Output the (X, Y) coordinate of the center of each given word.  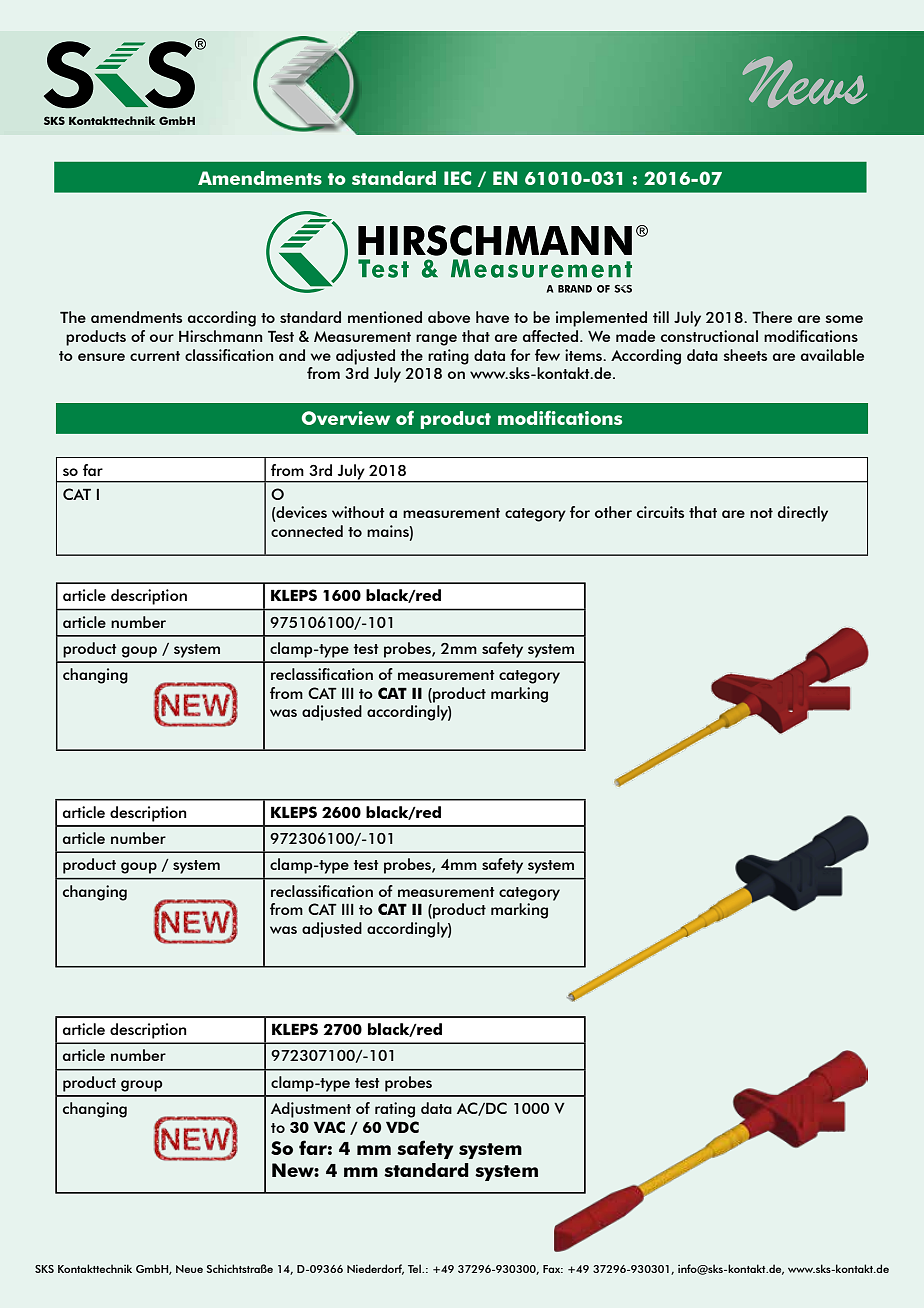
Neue (189, 1269)
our (162, 338)
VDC (402, 1127)
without (358, 512)
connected (307, 531)
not (761, 513)
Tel (415, 1268)
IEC (457, 178)
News (804, 82)
